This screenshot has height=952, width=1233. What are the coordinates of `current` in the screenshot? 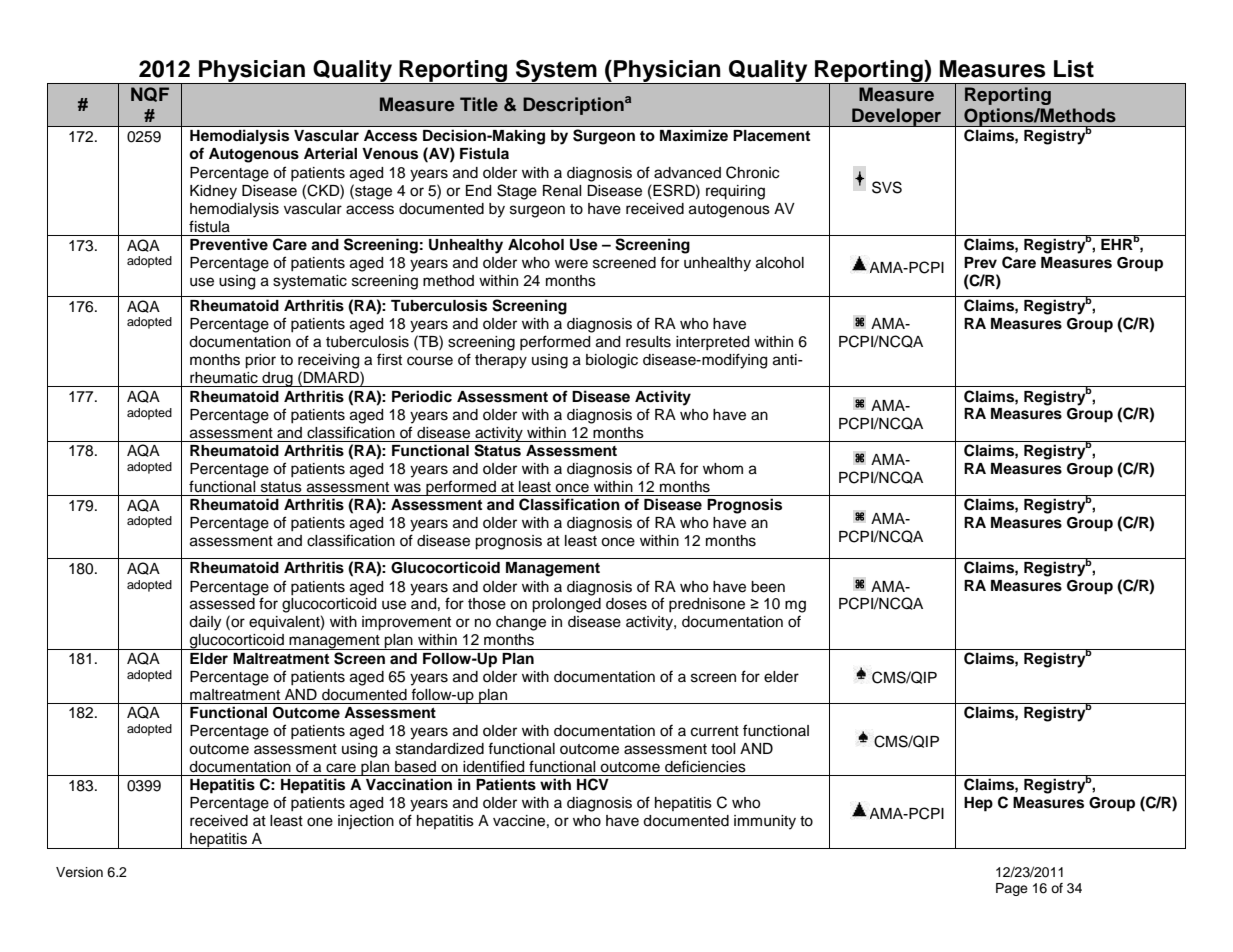 It's located at (715, 731).
